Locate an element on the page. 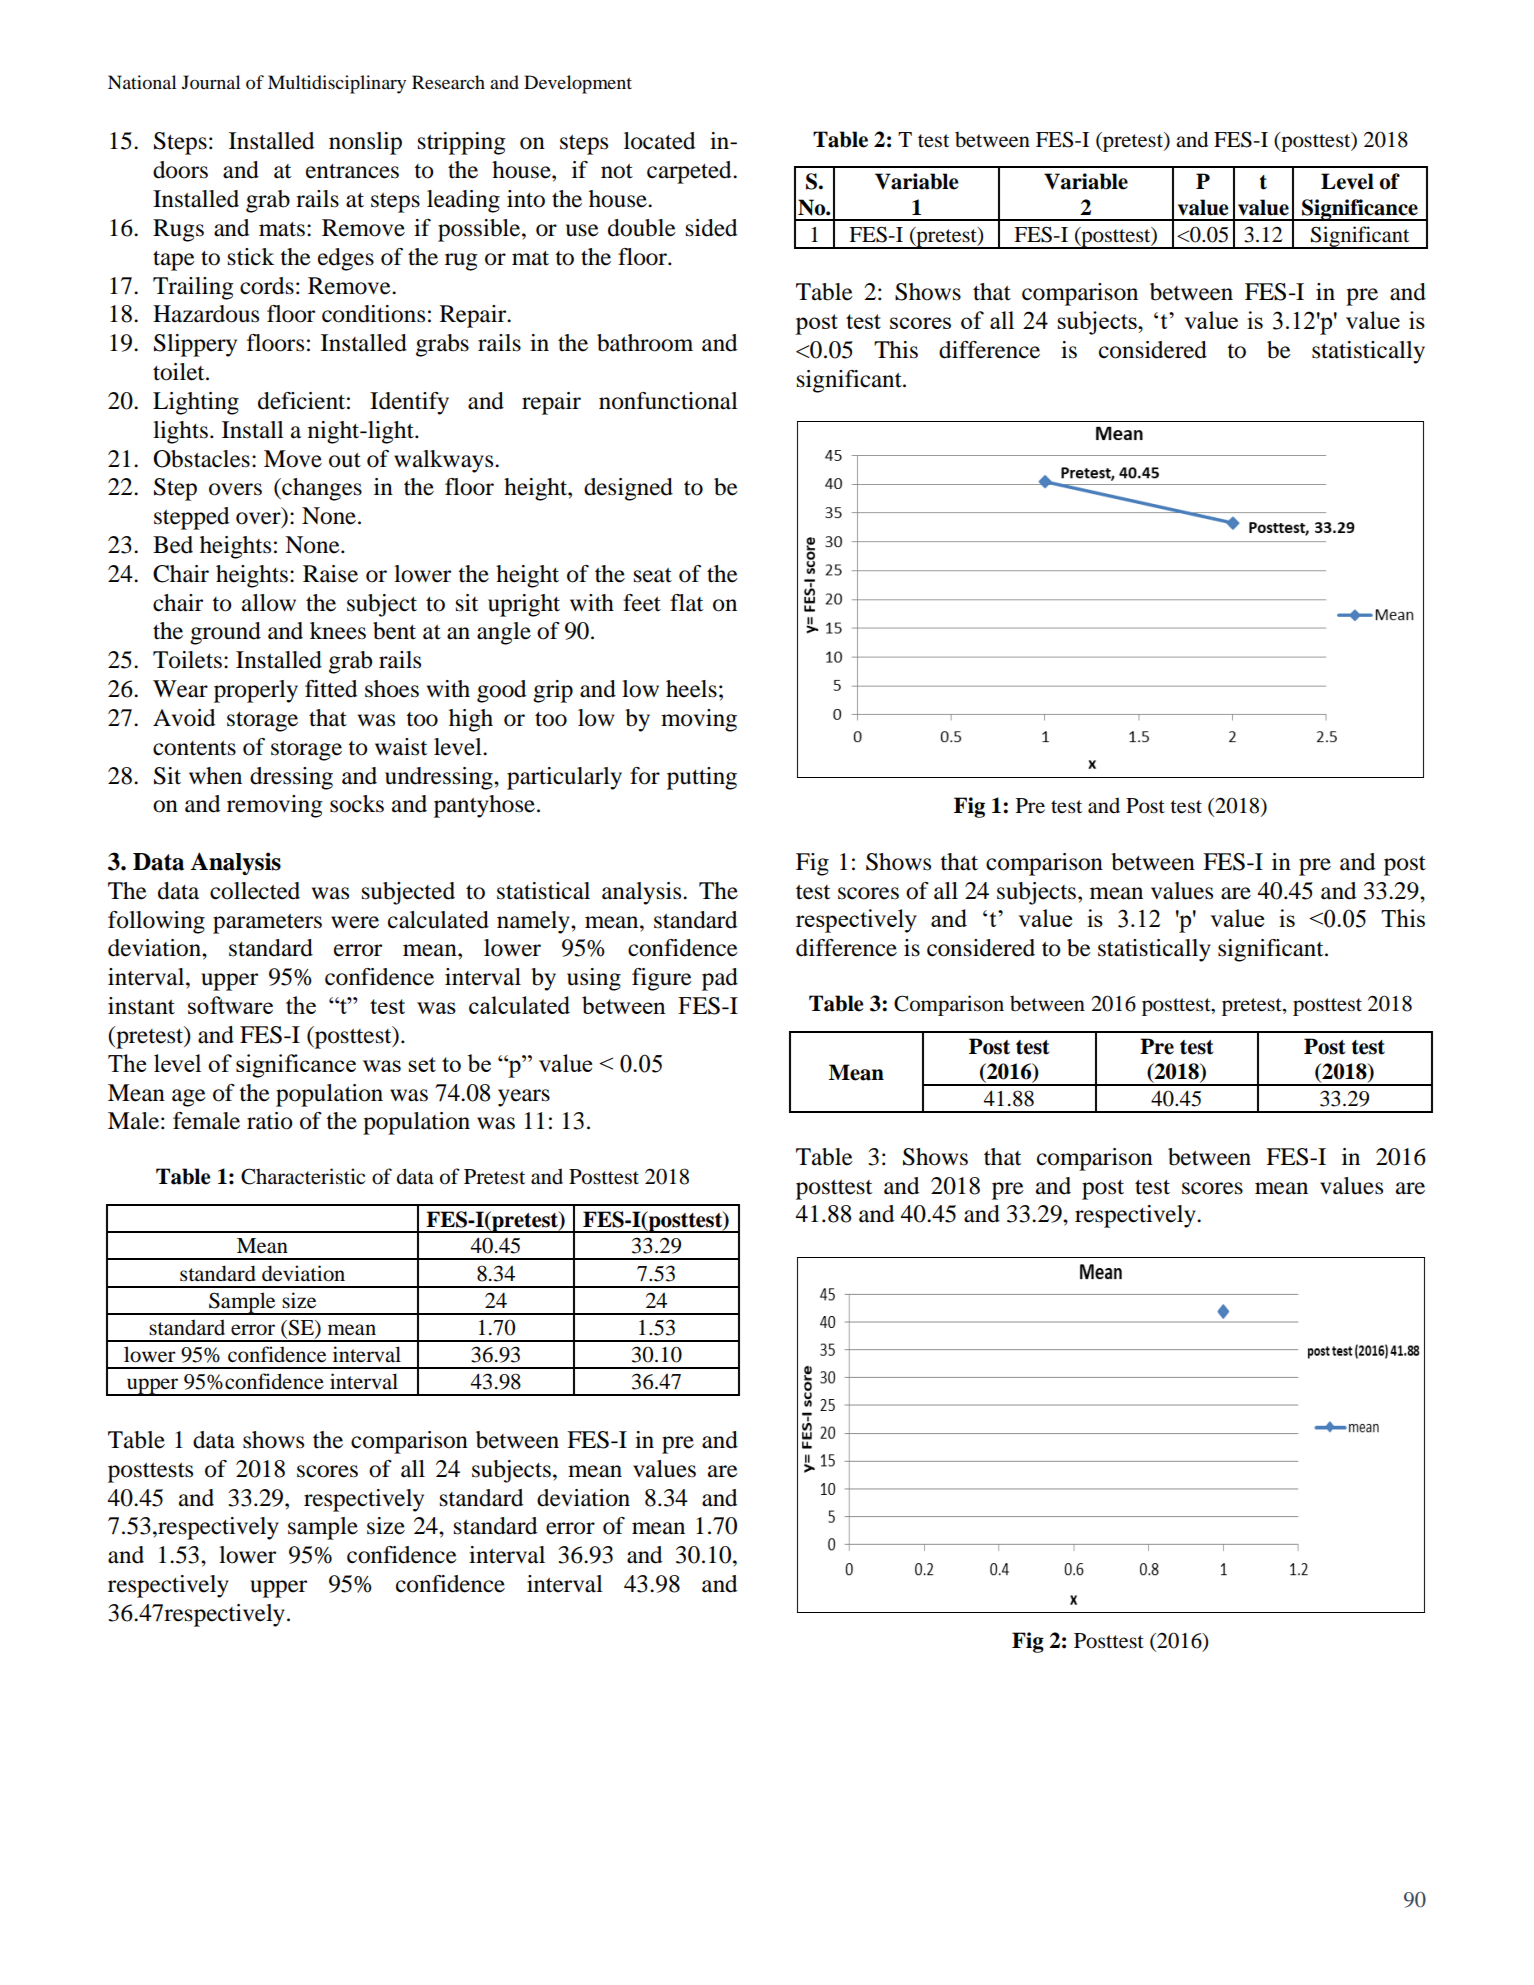 The height and width of the page is (1985, 1534). bent is located at coordinates (394, 631).
